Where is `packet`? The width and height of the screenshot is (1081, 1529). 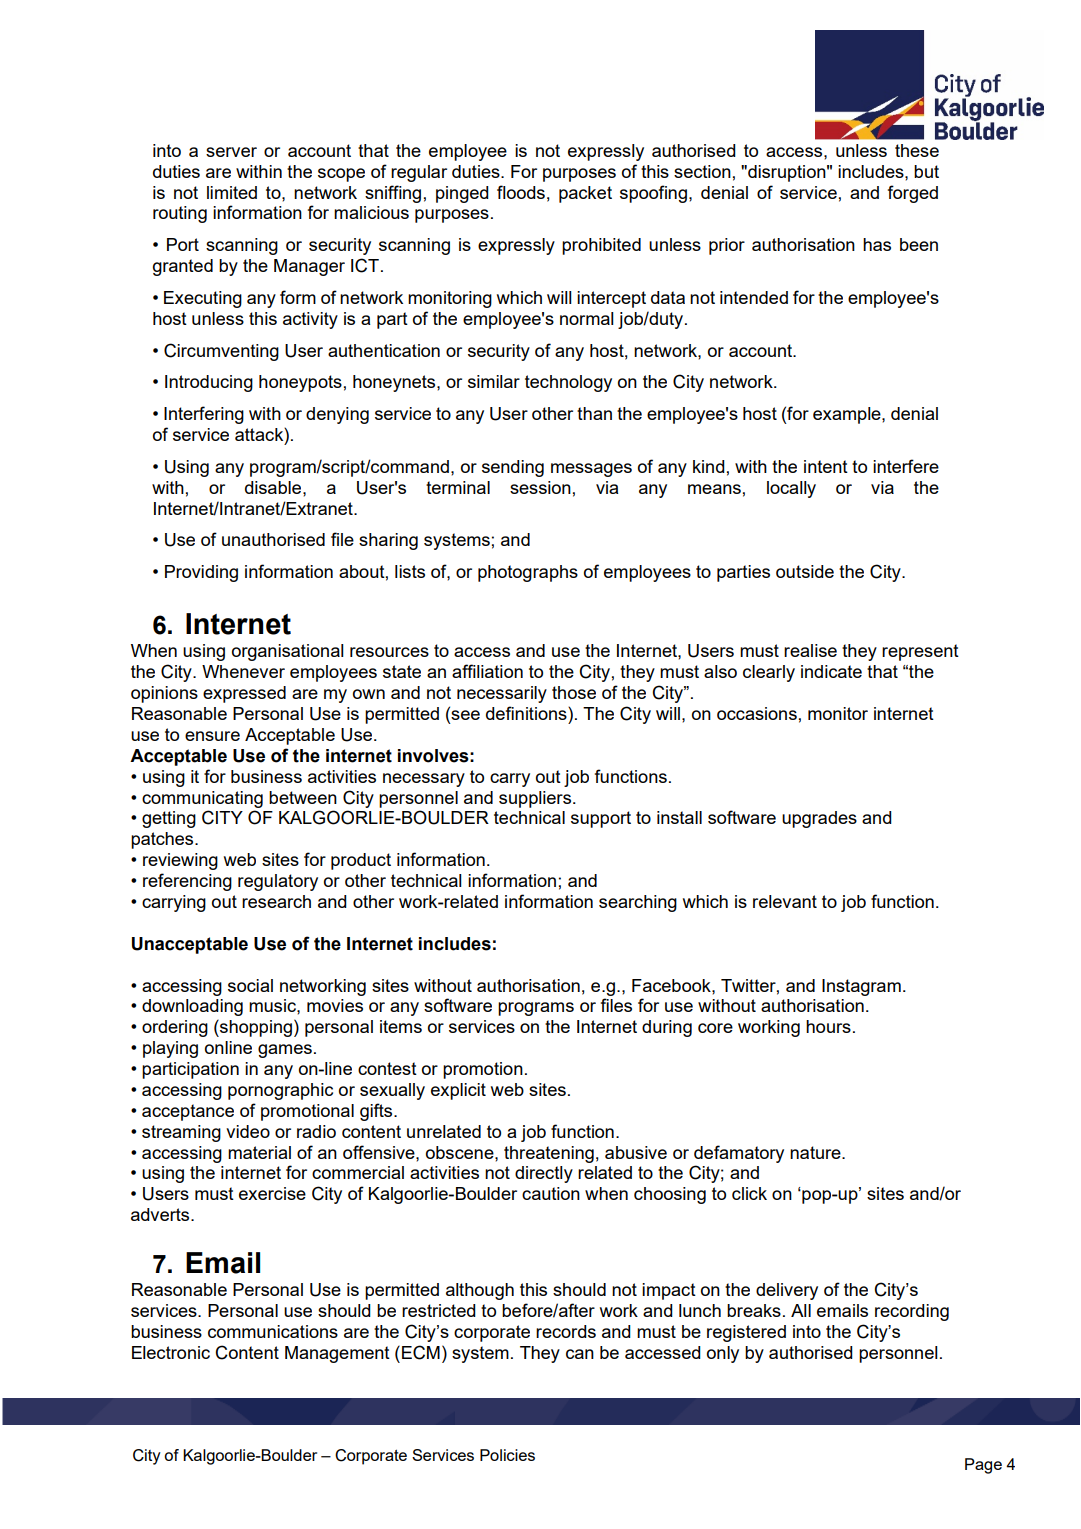
packet is located at coordinates (585, 194).
